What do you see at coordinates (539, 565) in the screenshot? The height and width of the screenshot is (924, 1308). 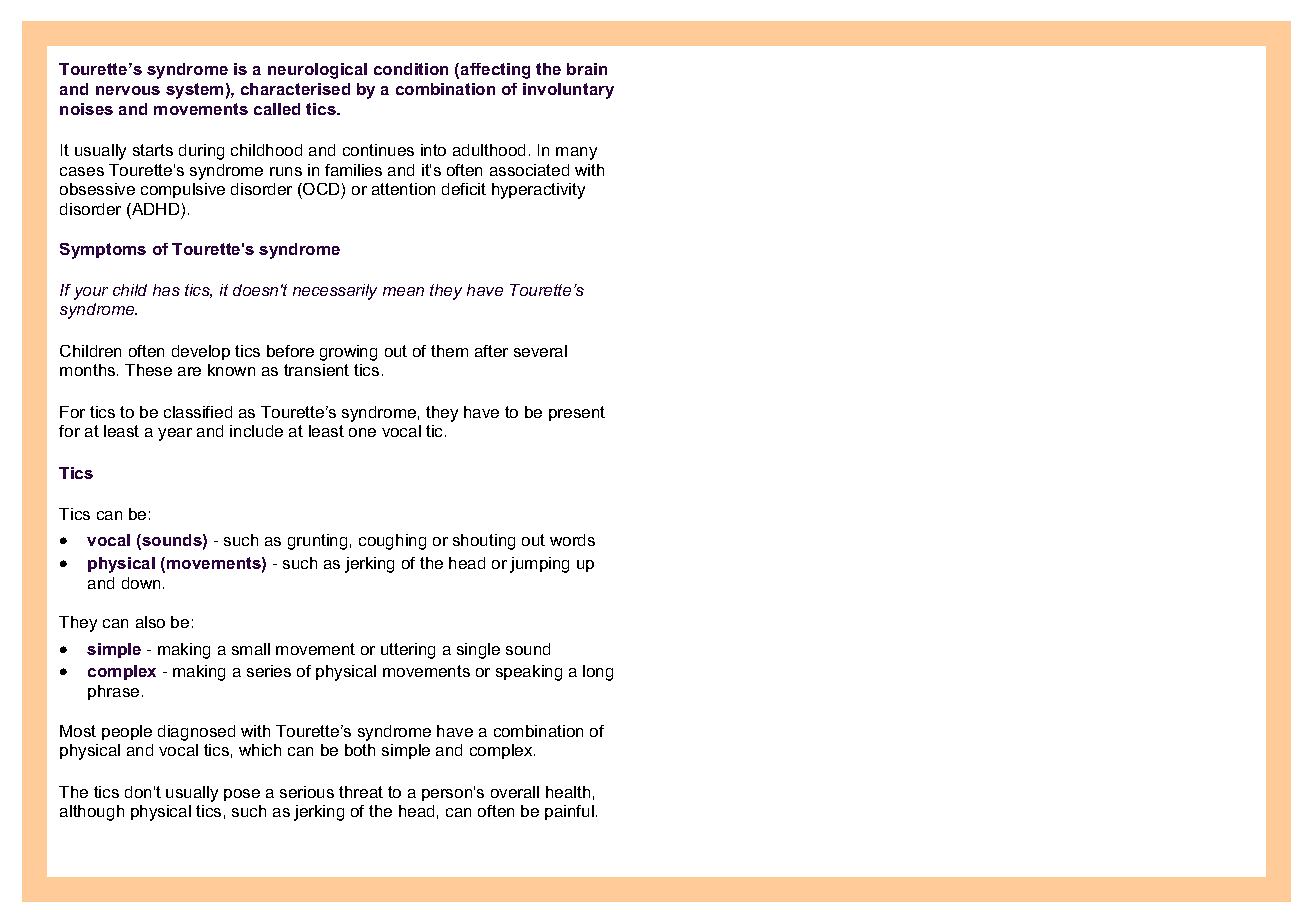 I see `jumping` at bounding box center [539, 565].
